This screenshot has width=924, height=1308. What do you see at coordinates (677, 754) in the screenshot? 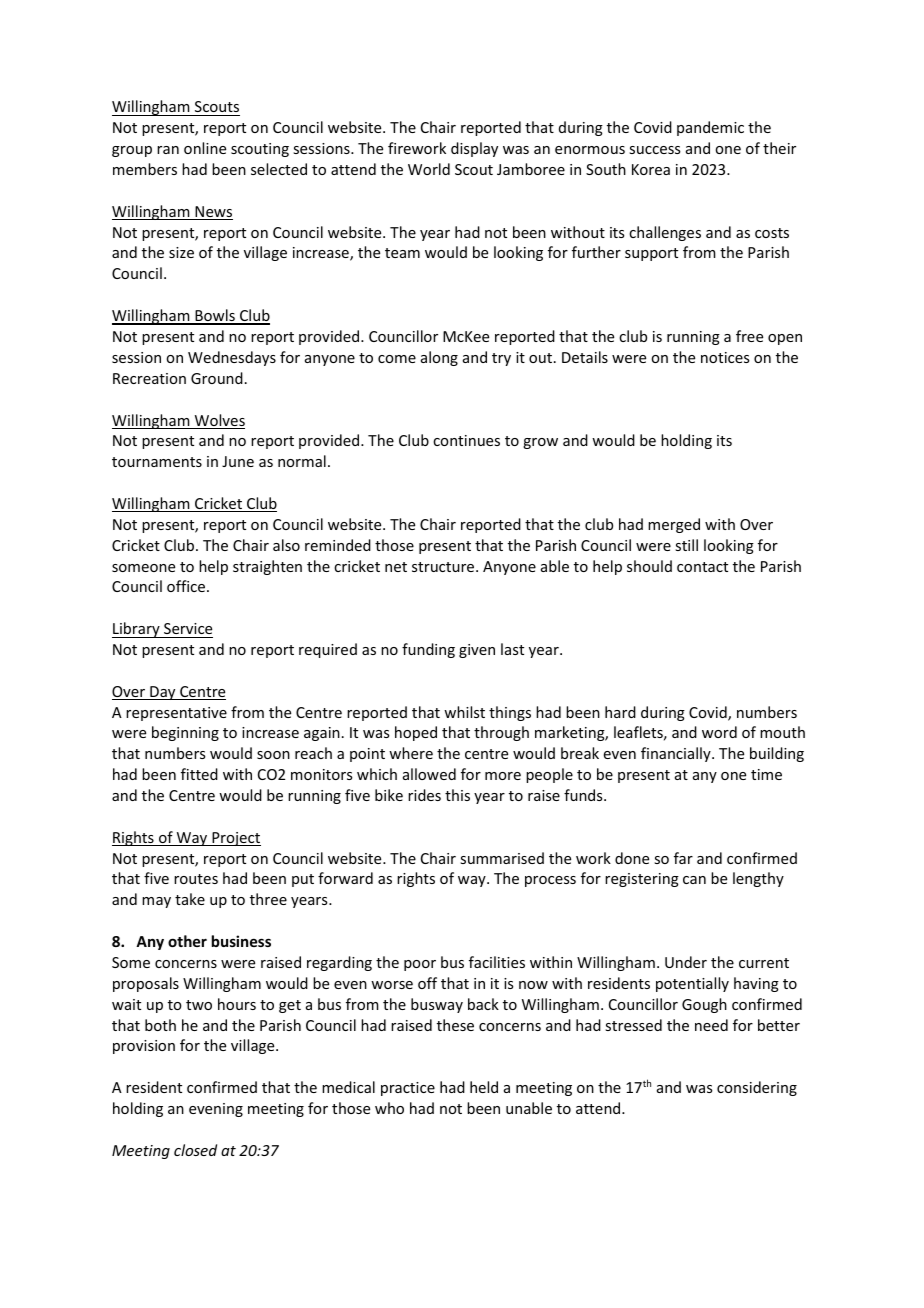
I see `financially` at bounding box center [677, 754].
